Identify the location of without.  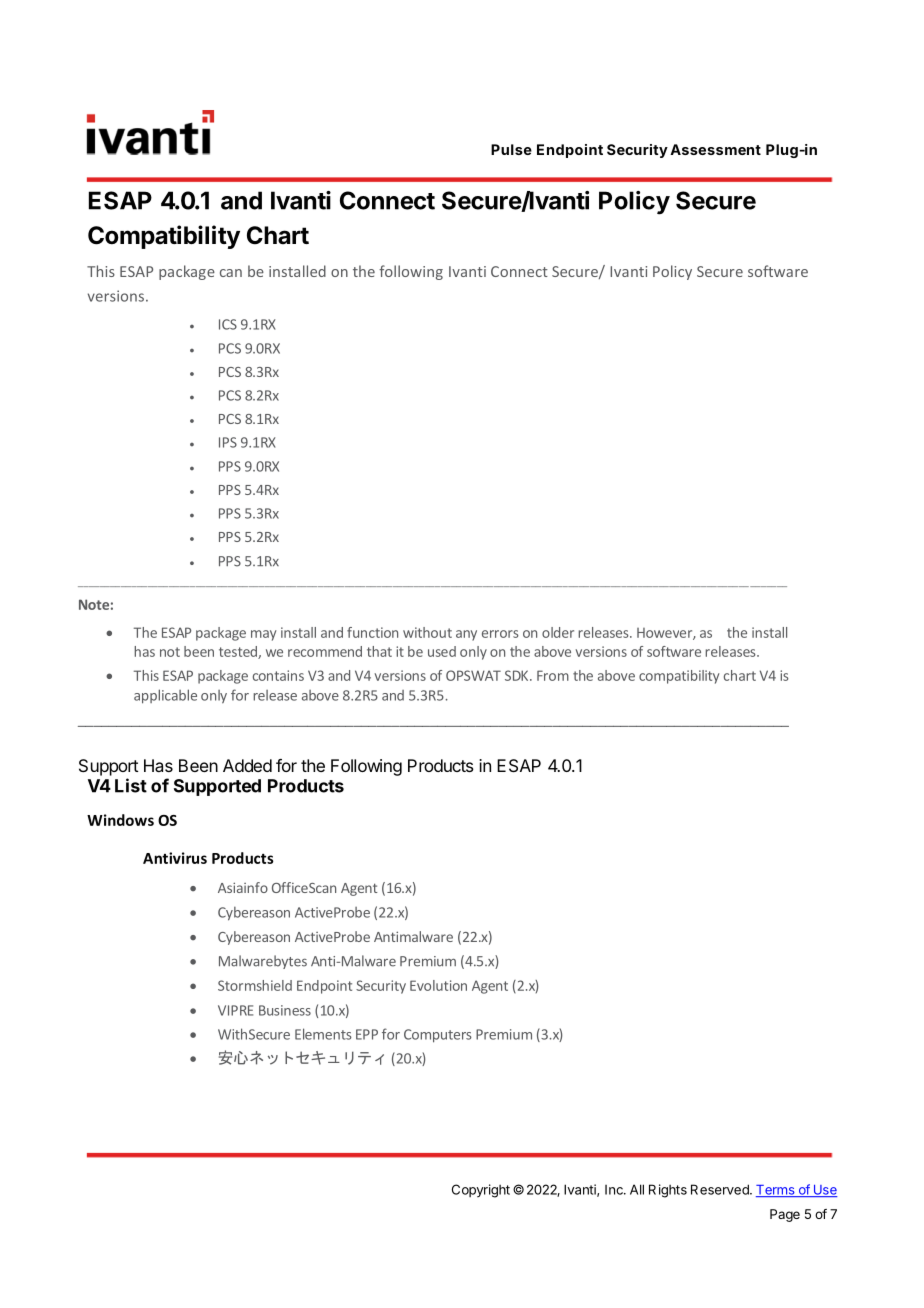
(427, 632).
